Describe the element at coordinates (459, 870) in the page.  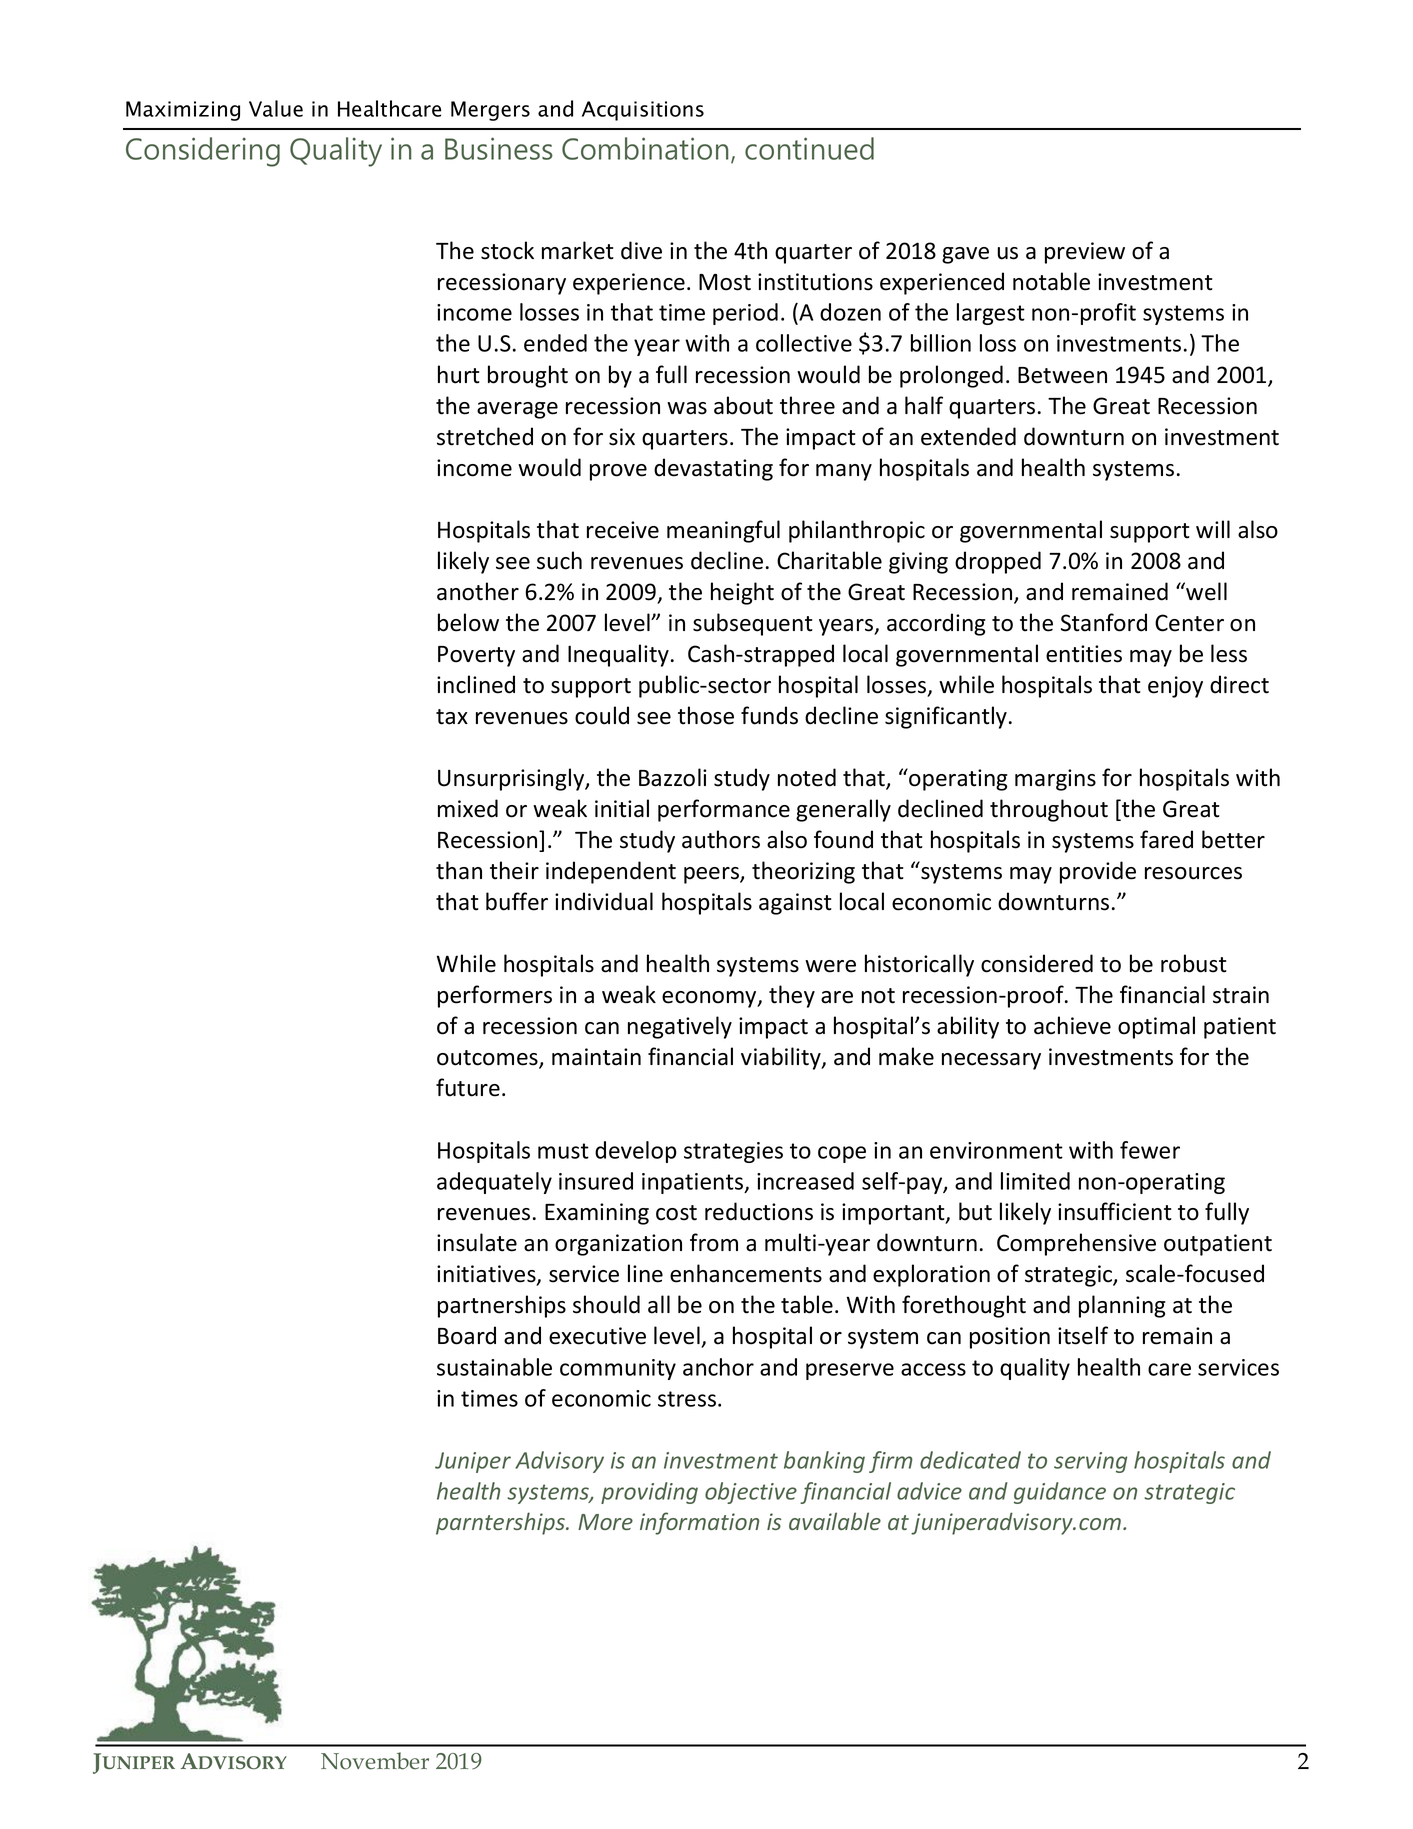
I see `than` at that location.
